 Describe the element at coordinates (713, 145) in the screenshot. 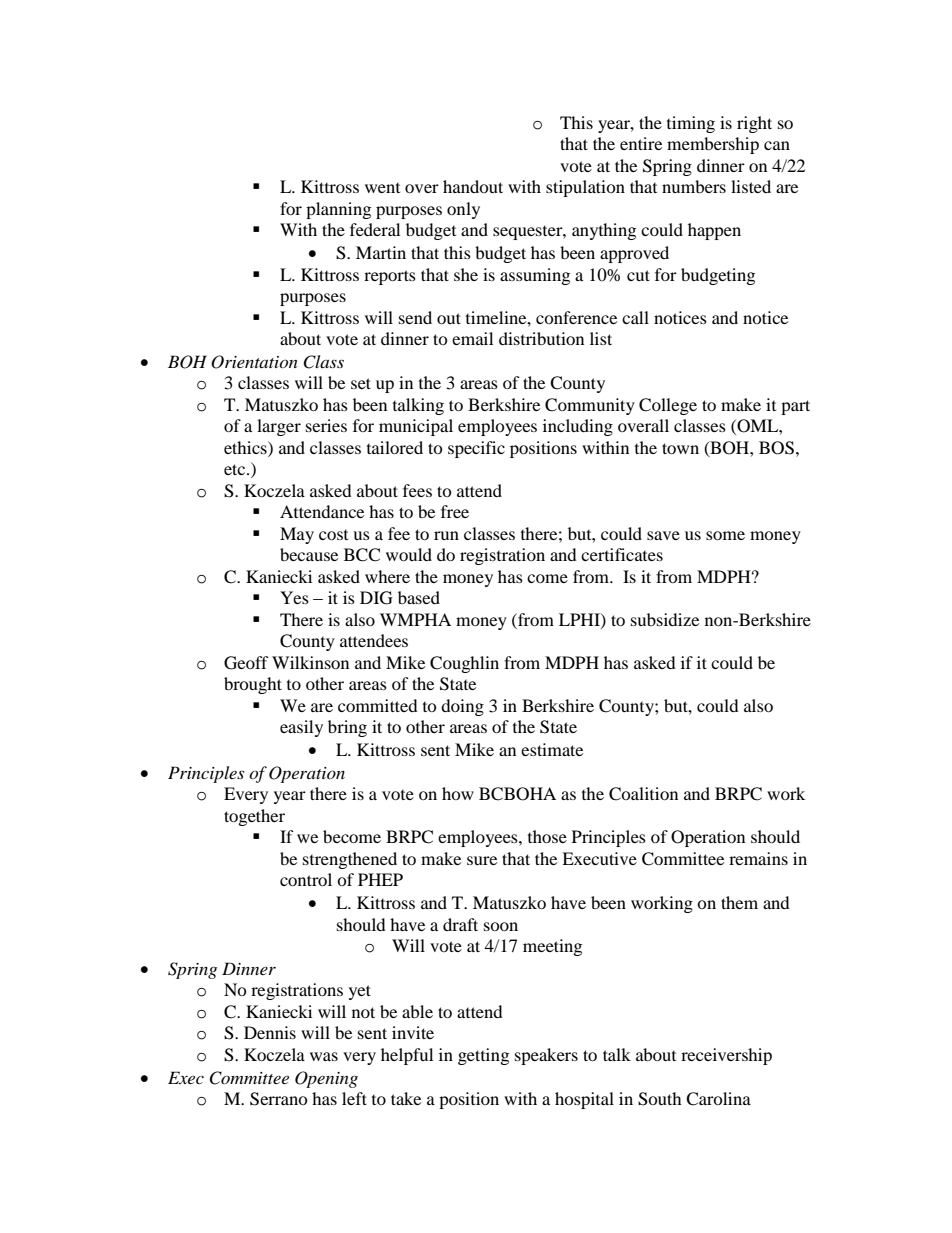

I see `membership` at that location.
